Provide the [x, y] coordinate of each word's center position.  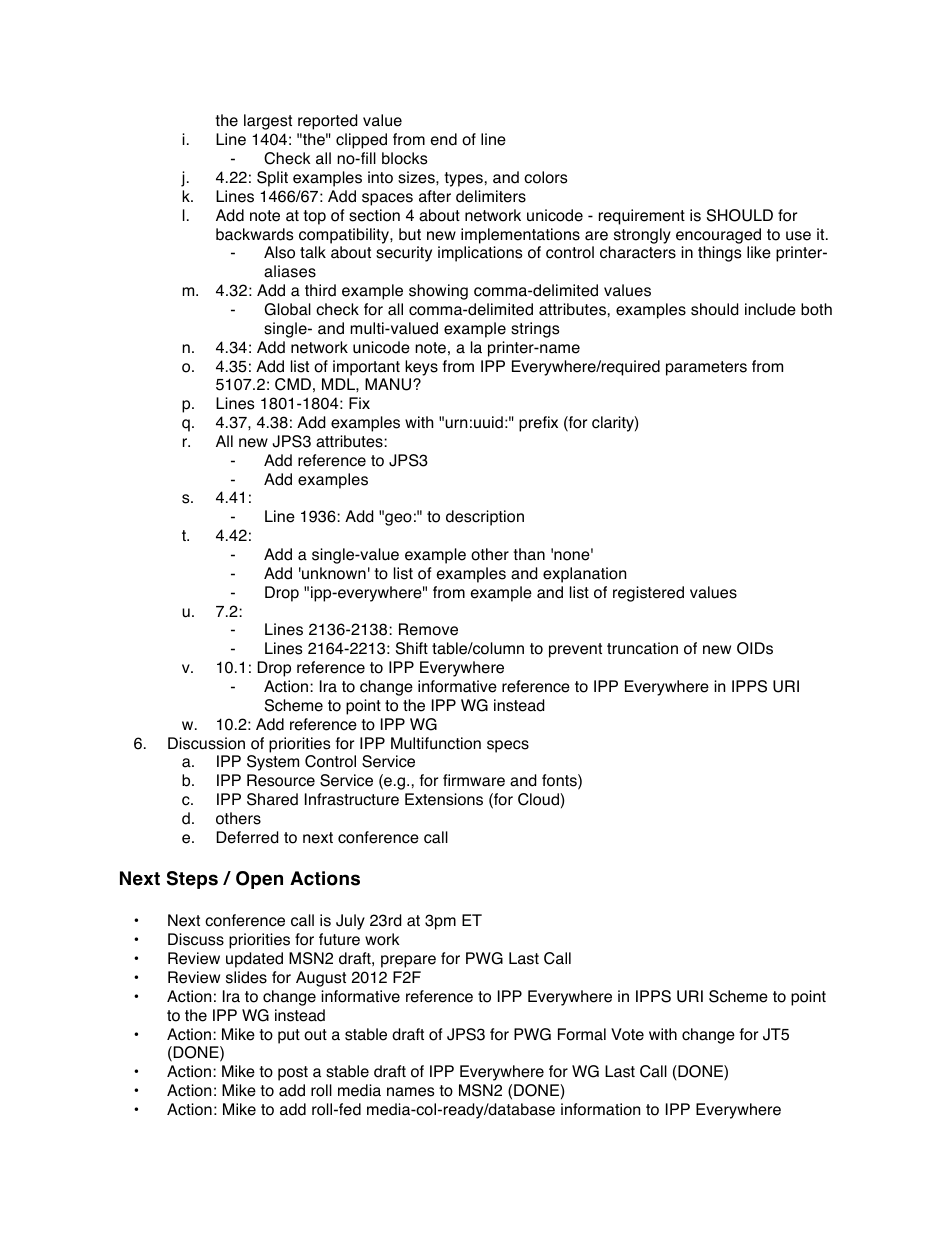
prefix [538, 424]
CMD [293, 384]
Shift [412, 648]
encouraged [718, 236]
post [293, 1073]
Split [272, 179]
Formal [582, 1034]
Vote [627, 1034]
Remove [428, 629]
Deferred [247, 837]
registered [648, 594]
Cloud [539, 799]
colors [545, 177]
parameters [706, 368]
